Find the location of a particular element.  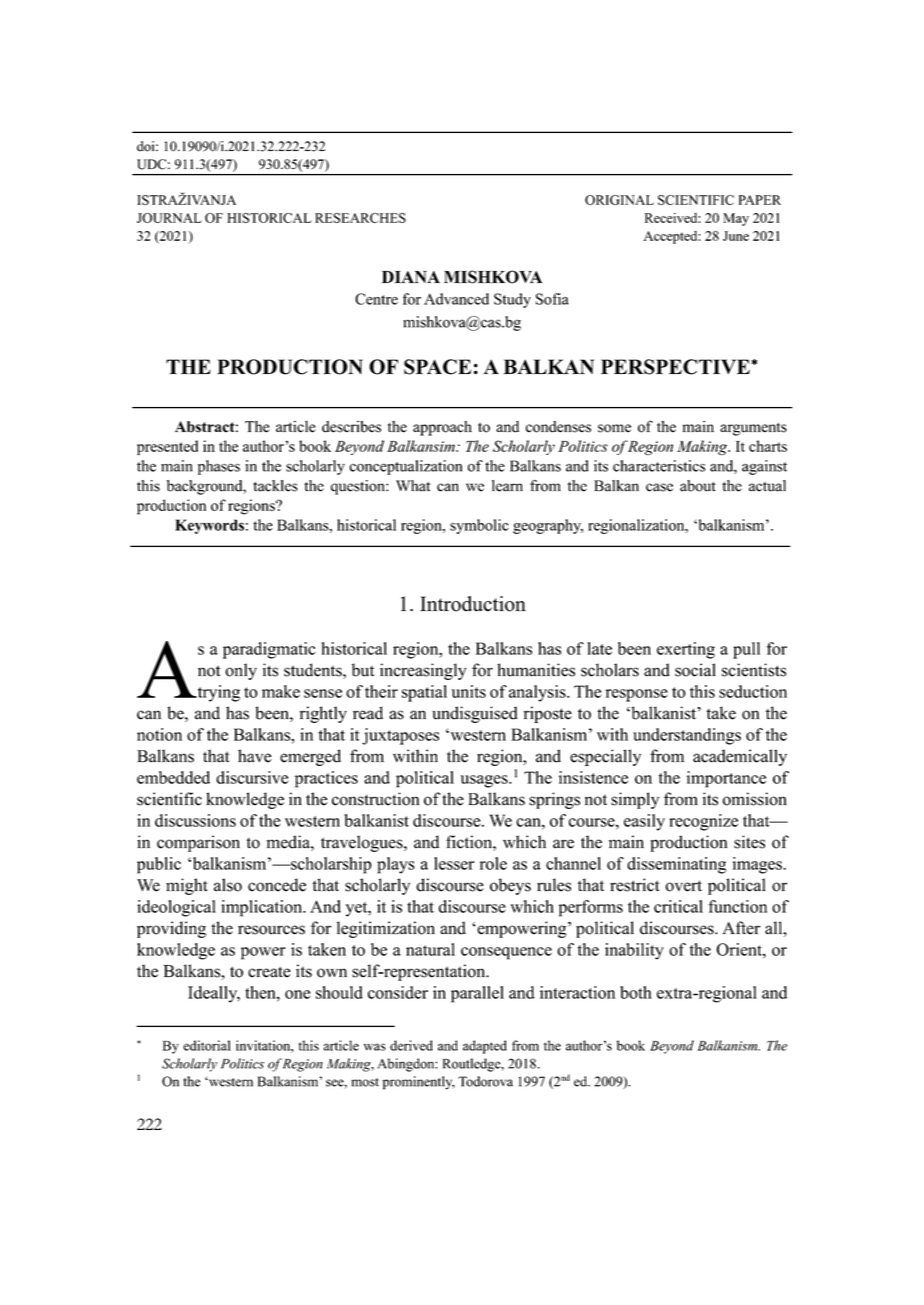

adapted is located at coordinates (485, 1047).
